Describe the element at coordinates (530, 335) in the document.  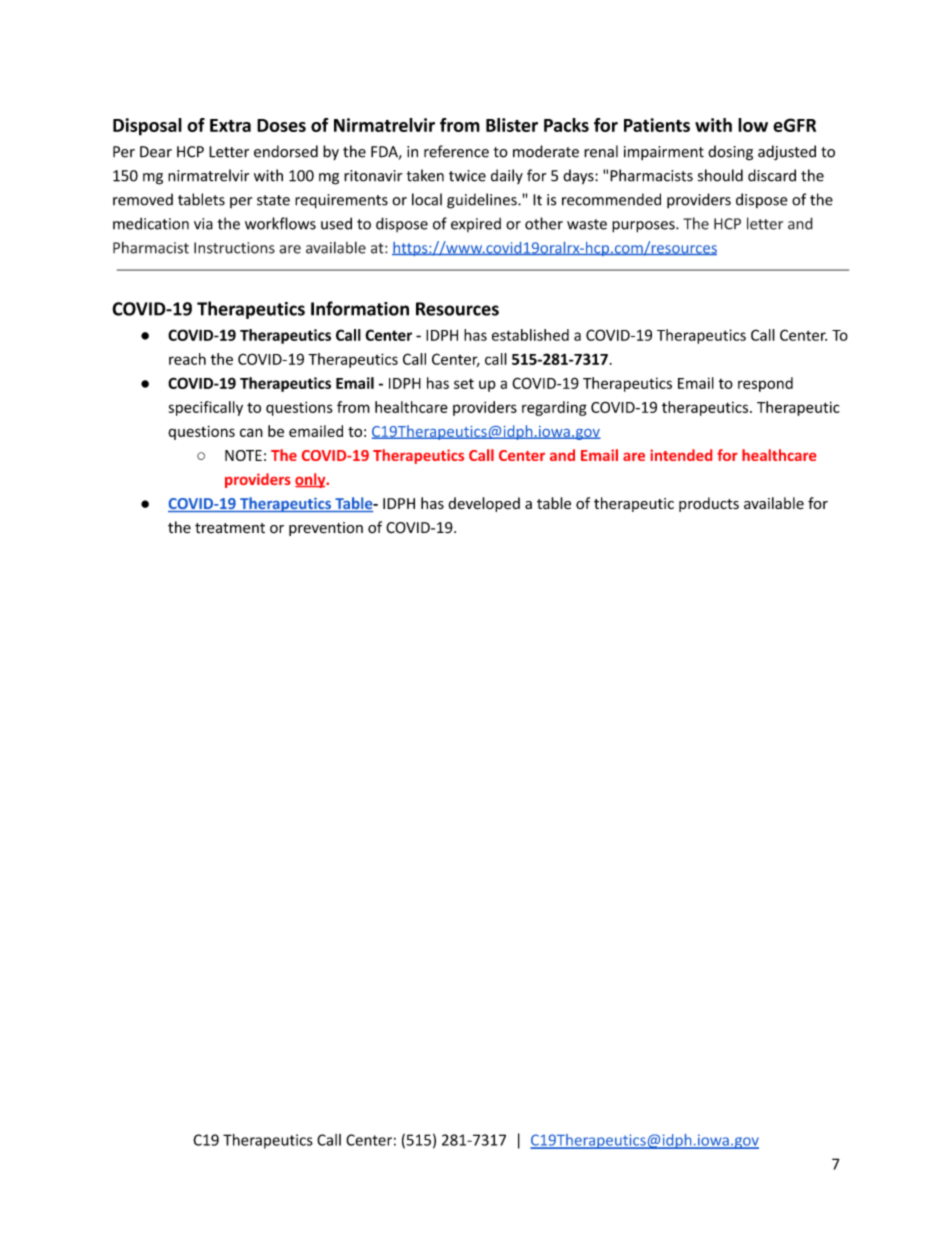
I see `established` at that location.
